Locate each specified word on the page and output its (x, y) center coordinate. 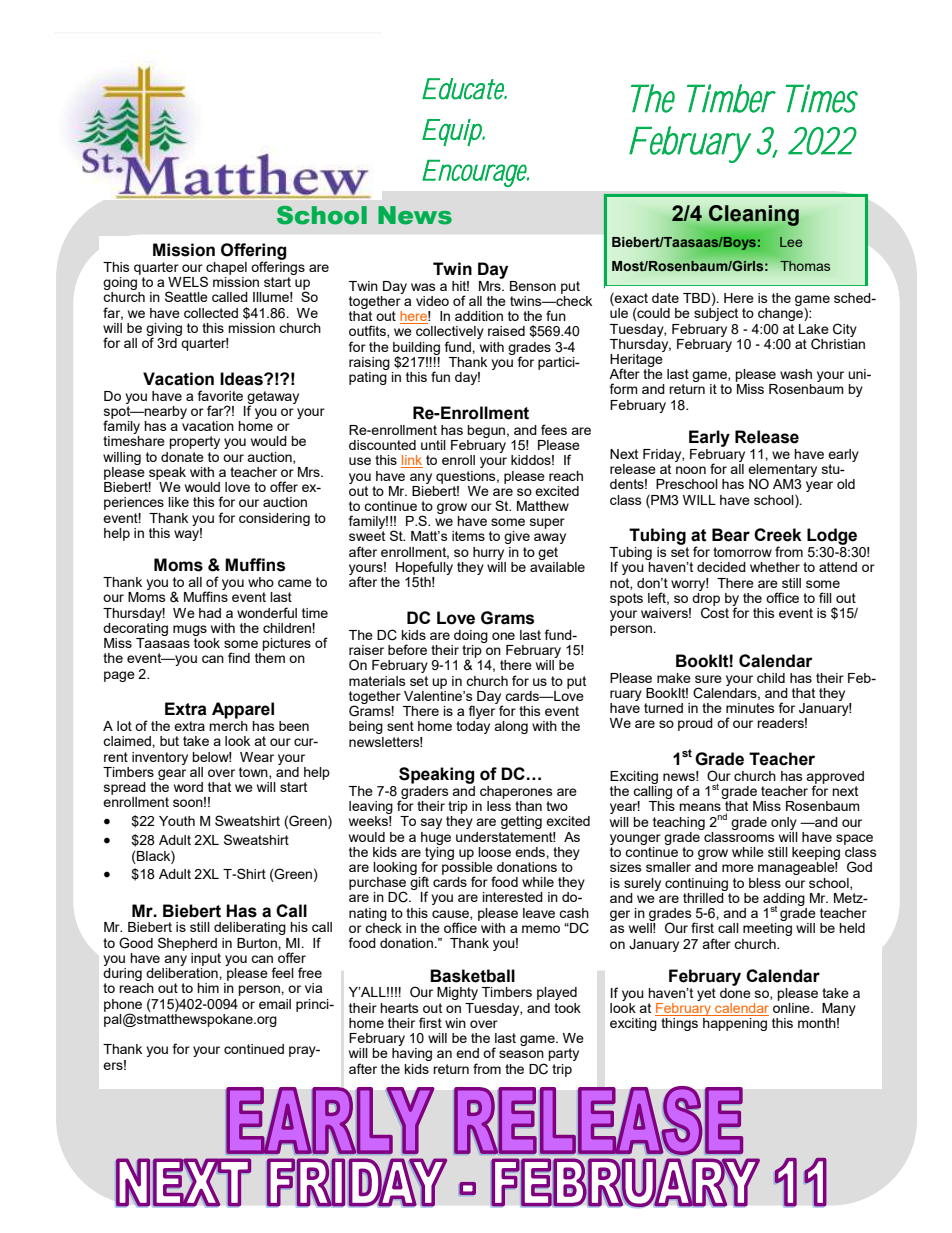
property (194, 442)
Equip (453, 132)
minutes (750, 708)
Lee (791, 242)
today (473, 727)
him (208, 988)
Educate (464, 89)
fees (554, 429)
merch (228, 724)
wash (796, 374)
